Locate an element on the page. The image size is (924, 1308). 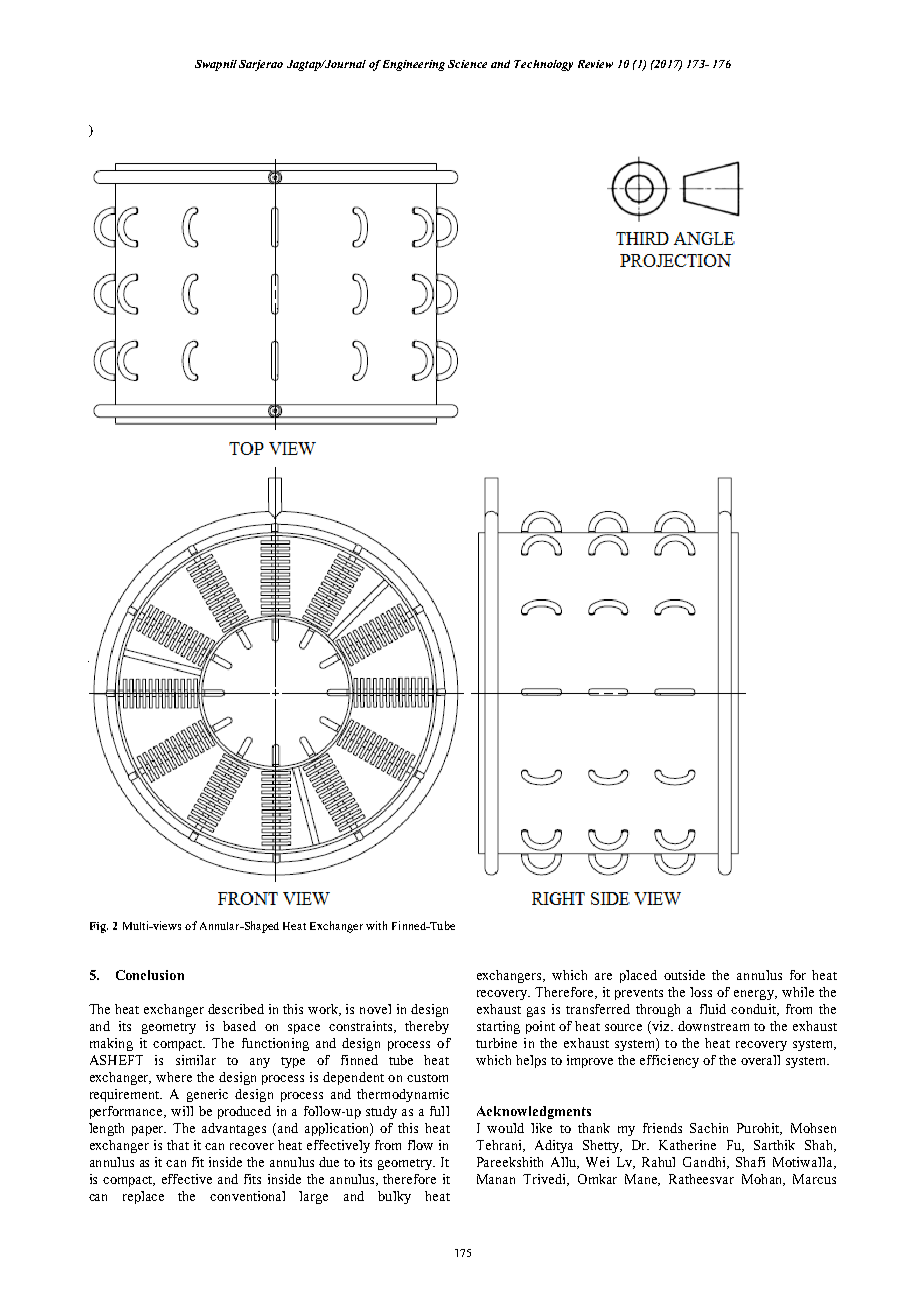
Review is located at coordinates (595, 64).
